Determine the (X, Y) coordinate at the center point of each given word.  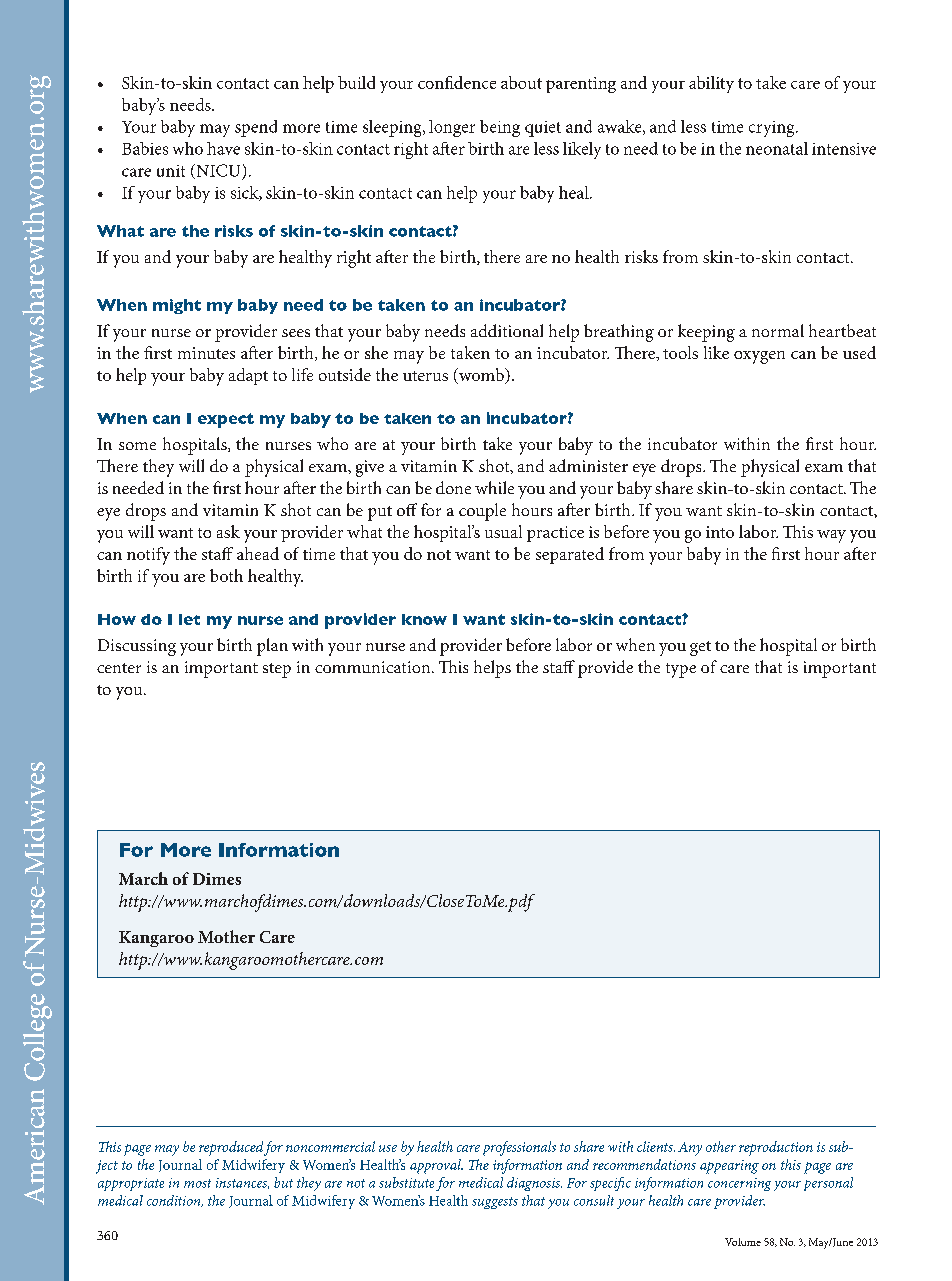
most (197, 1183)
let (189, 619)
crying (773, 129)
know (424, 619)
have (223, 148)
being (500, 128)
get (700, 648)
